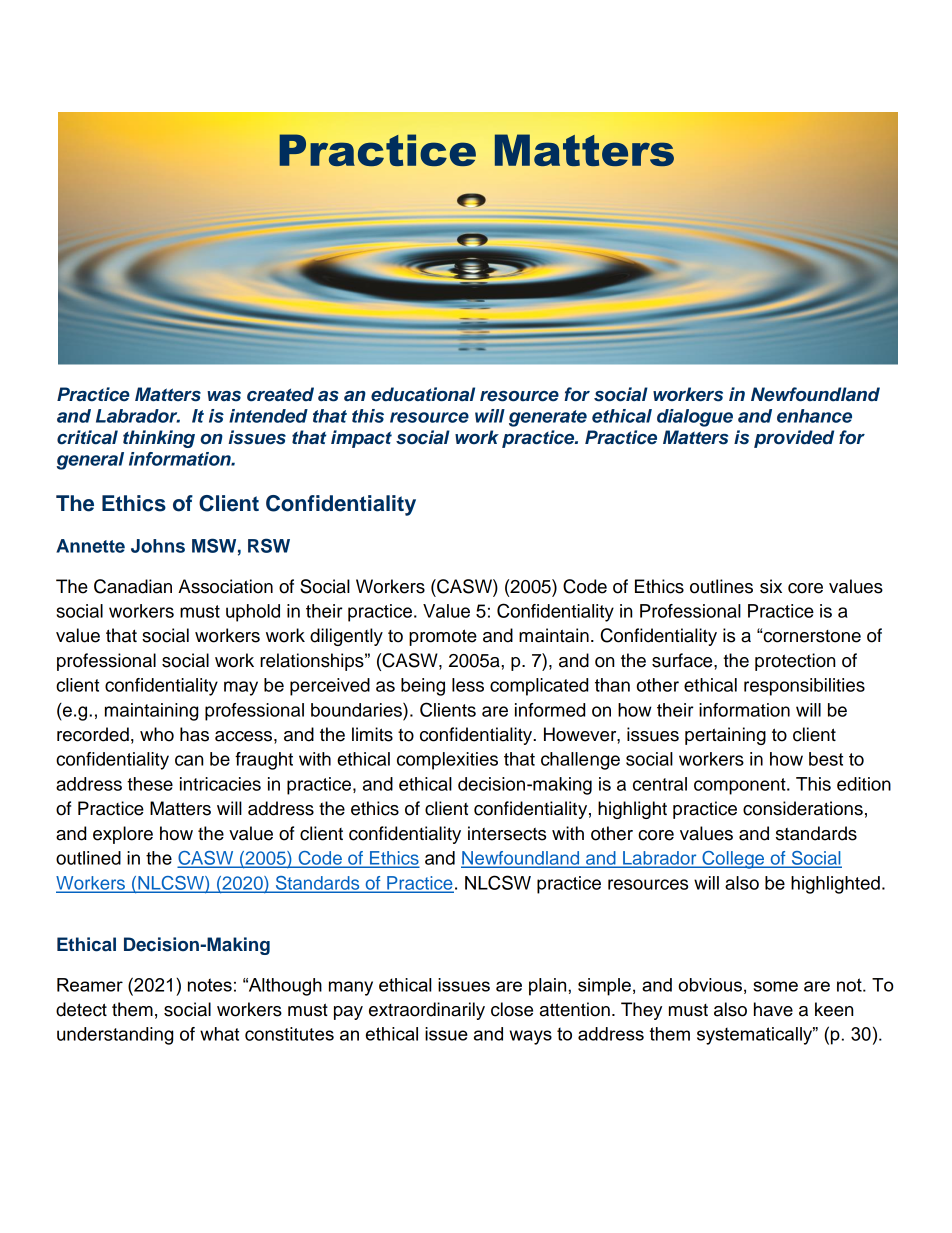  I want to click on pertaining, so click(725, 736).
